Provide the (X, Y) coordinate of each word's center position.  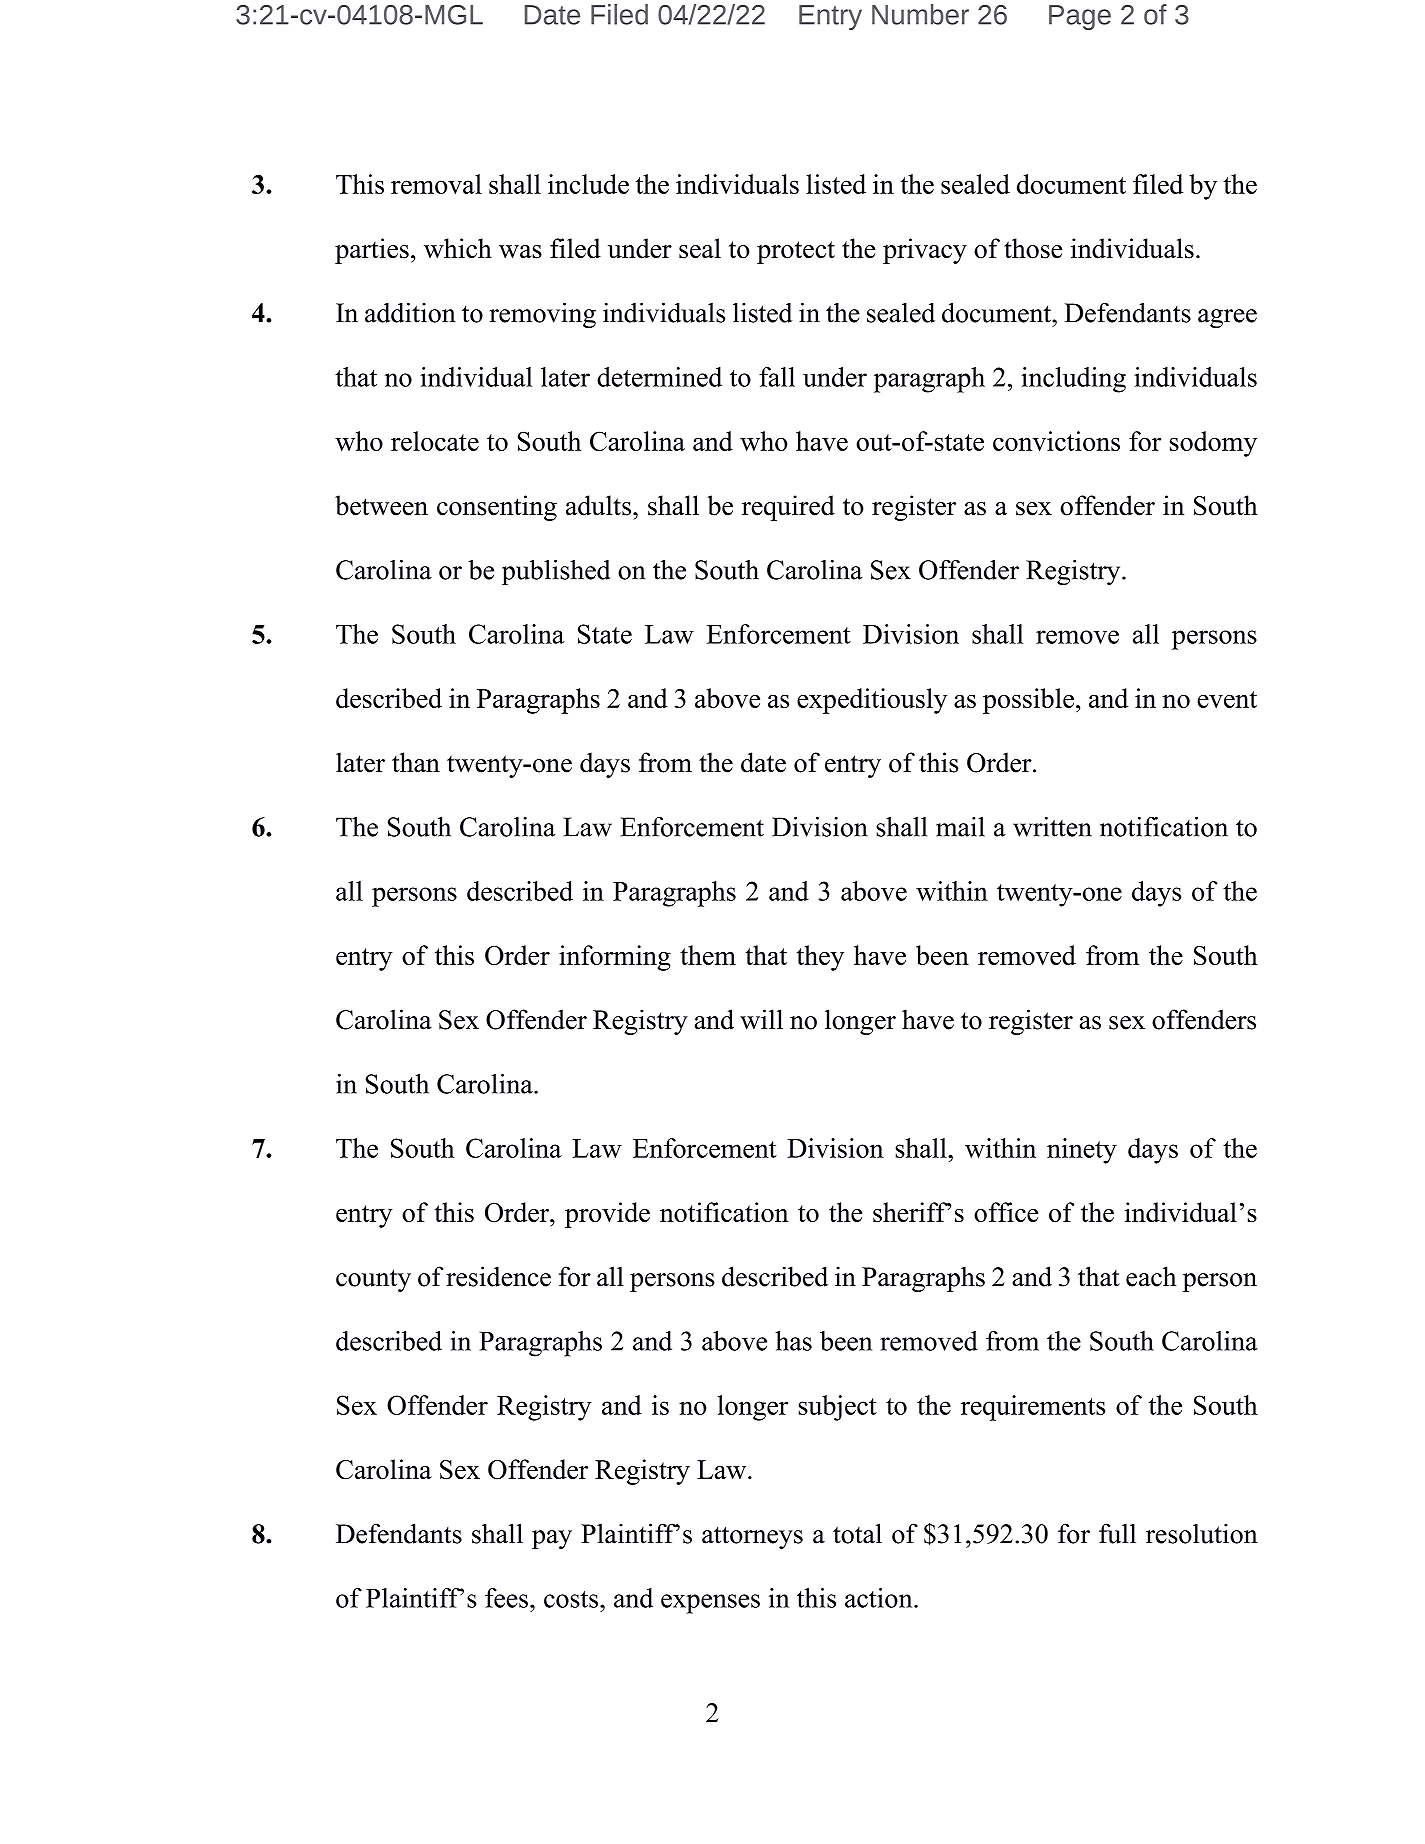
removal (436, 184)
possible (1028, 701)
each (1151, 1276)
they (820, 958)
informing (615, 958)
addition (410, 312)
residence (498, 1276)
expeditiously (872, 701)
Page (1080, 17)
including (1073, 380)
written (1052, 827)
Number (920, 14)
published (556, 572)
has (793, 1341)
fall (777, 377)
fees (506, 1598)
